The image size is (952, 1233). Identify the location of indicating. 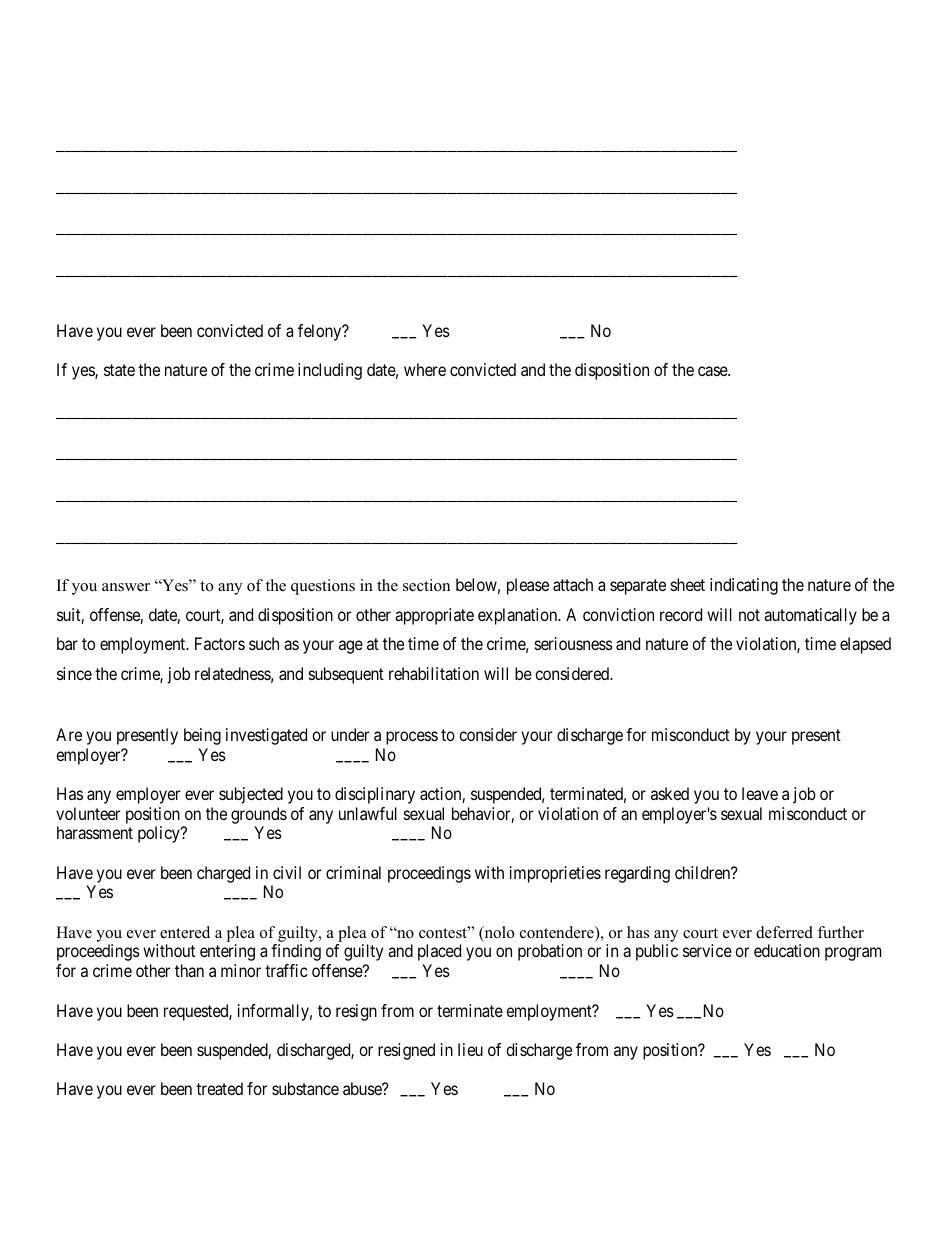
(744, 586).
